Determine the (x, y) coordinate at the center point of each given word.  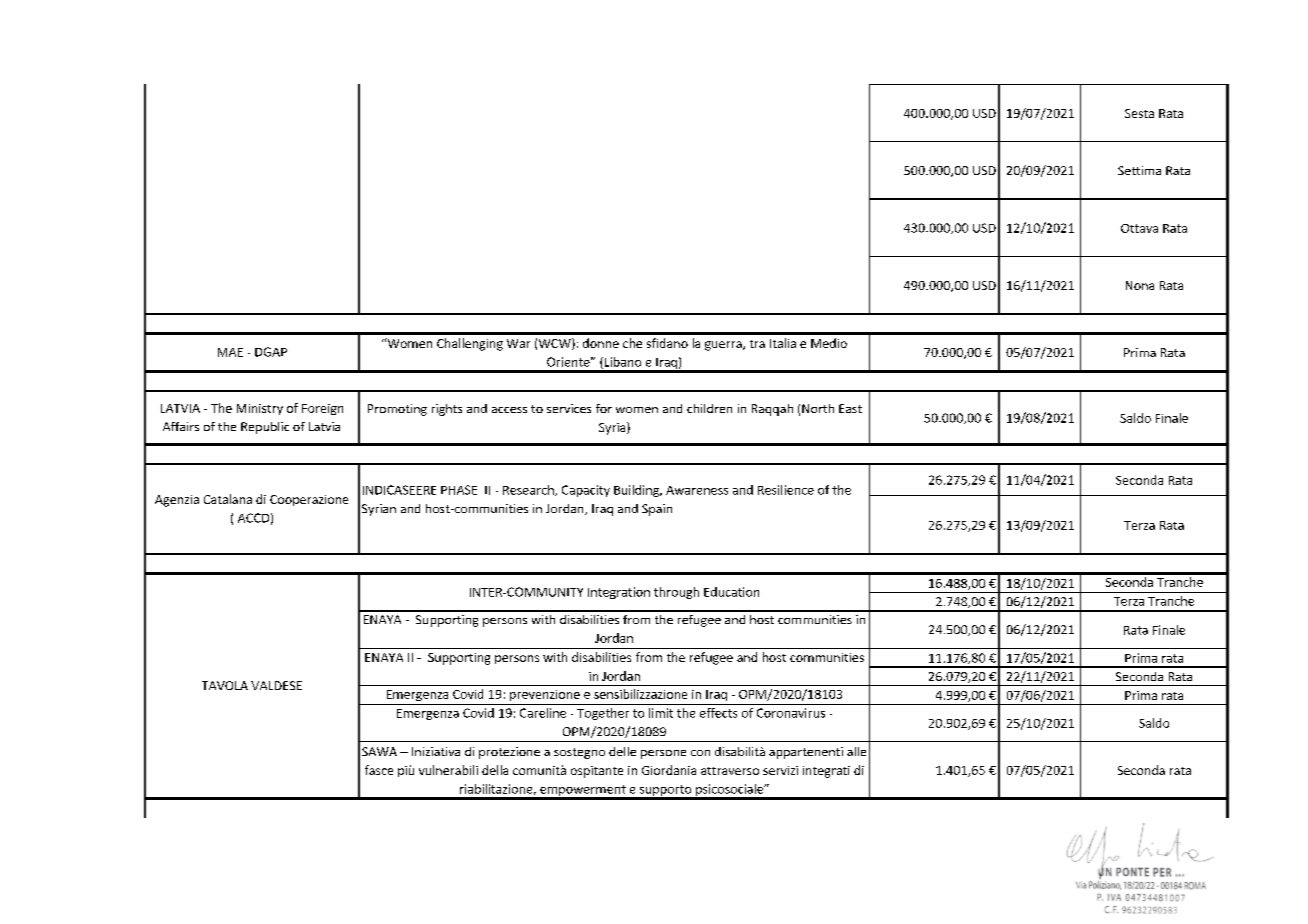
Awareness (697, 490)
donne (601, 343)
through (676, 593)
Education (731, 592)
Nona (1140, 285)
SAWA (379, 751)
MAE (230, 352)
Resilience (786, 490)
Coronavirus (791, 713)
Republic (265, 428)
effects (718, 713)
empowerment (583, 792)
